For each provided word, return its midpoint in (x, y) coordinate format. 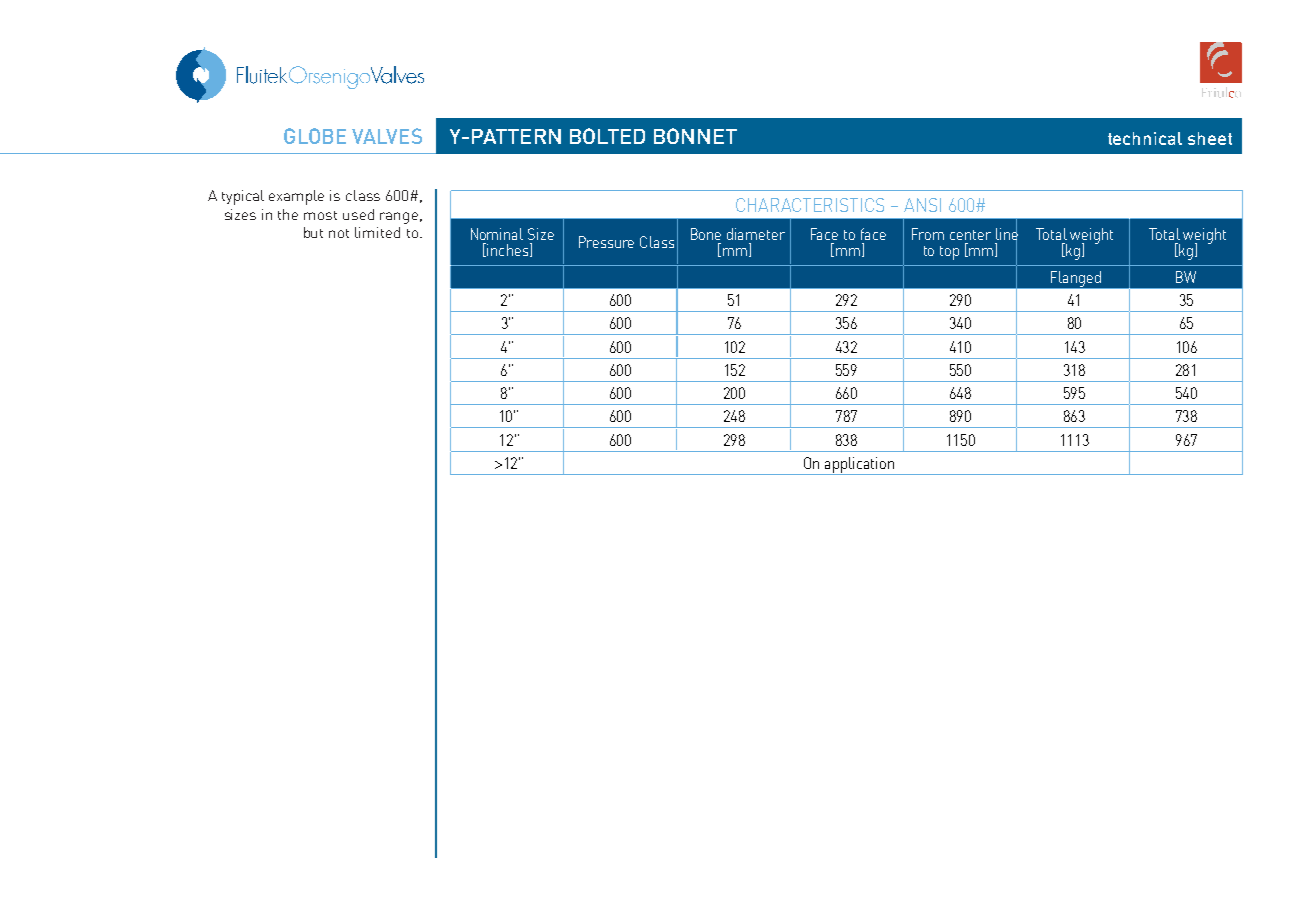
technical (1145, 138)
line (1007, 234)
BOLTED (607, 136)
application (860, 466)
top (949, 253)
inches (508, 250)
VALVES (387, 136)
